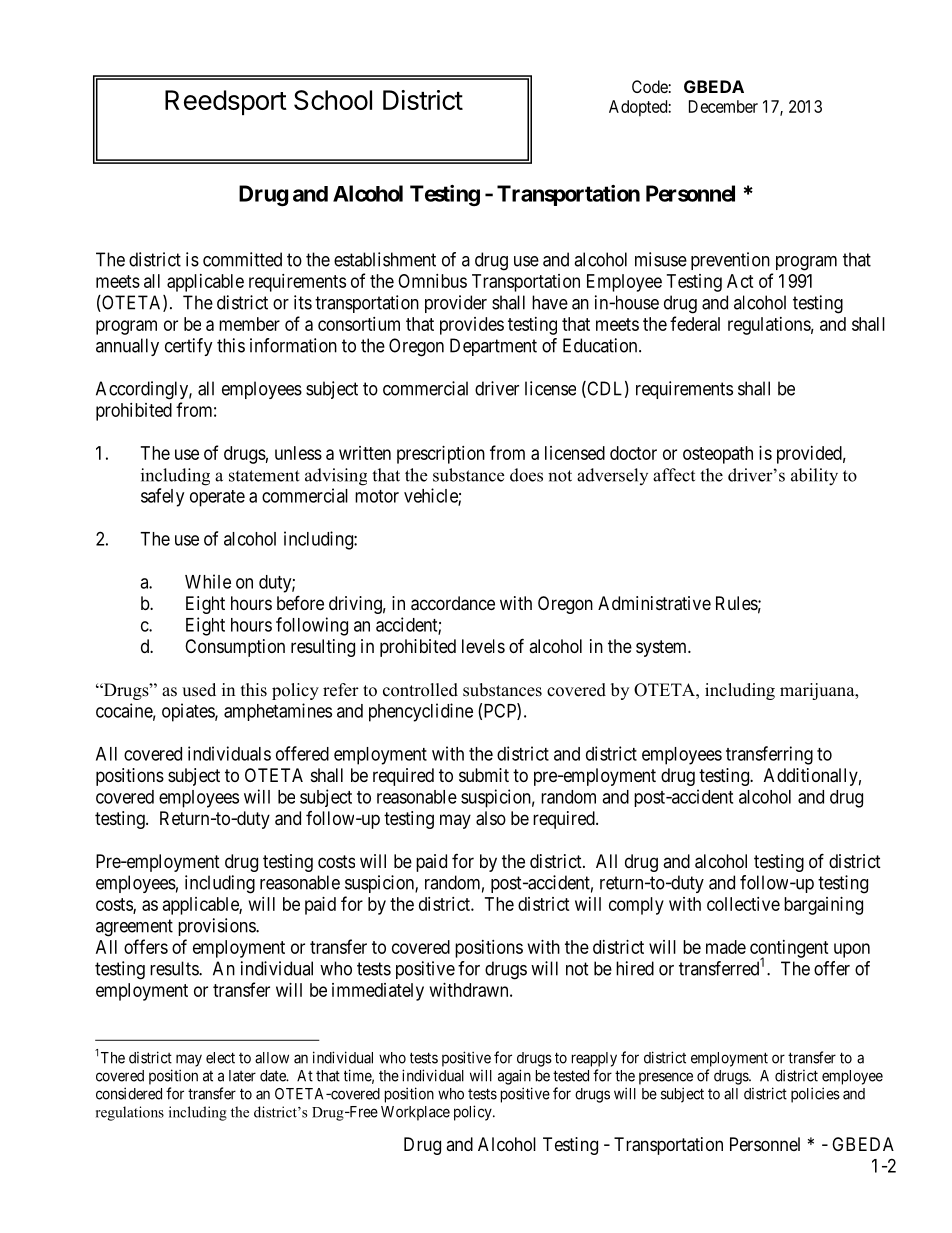  What do you see at coordinates (242, 1076) in the screenshot?
I see `later` at bounding box center [242, 1076].
